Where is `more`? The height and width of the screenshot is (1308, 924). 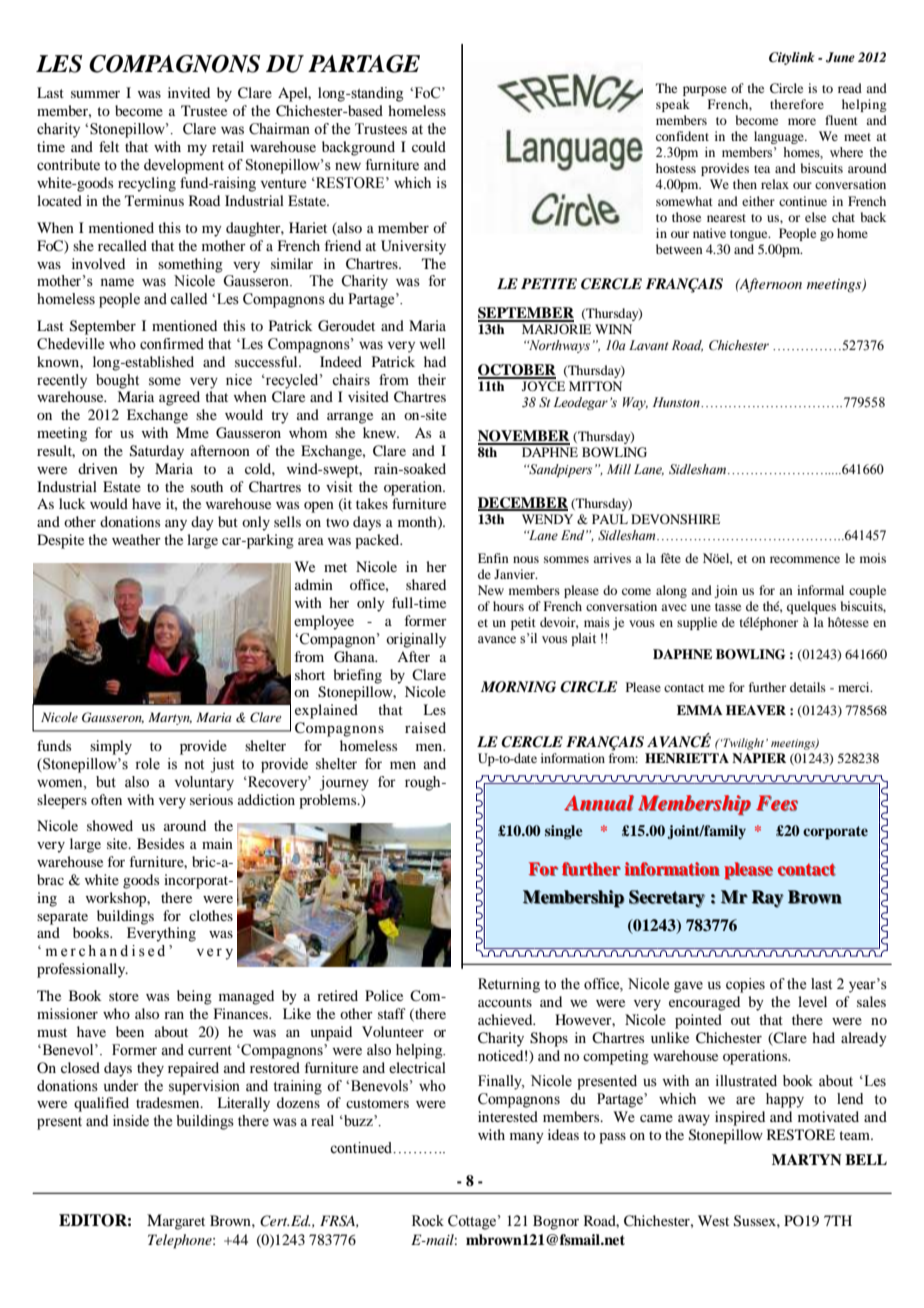 more is located at coordinates (802, 121).
